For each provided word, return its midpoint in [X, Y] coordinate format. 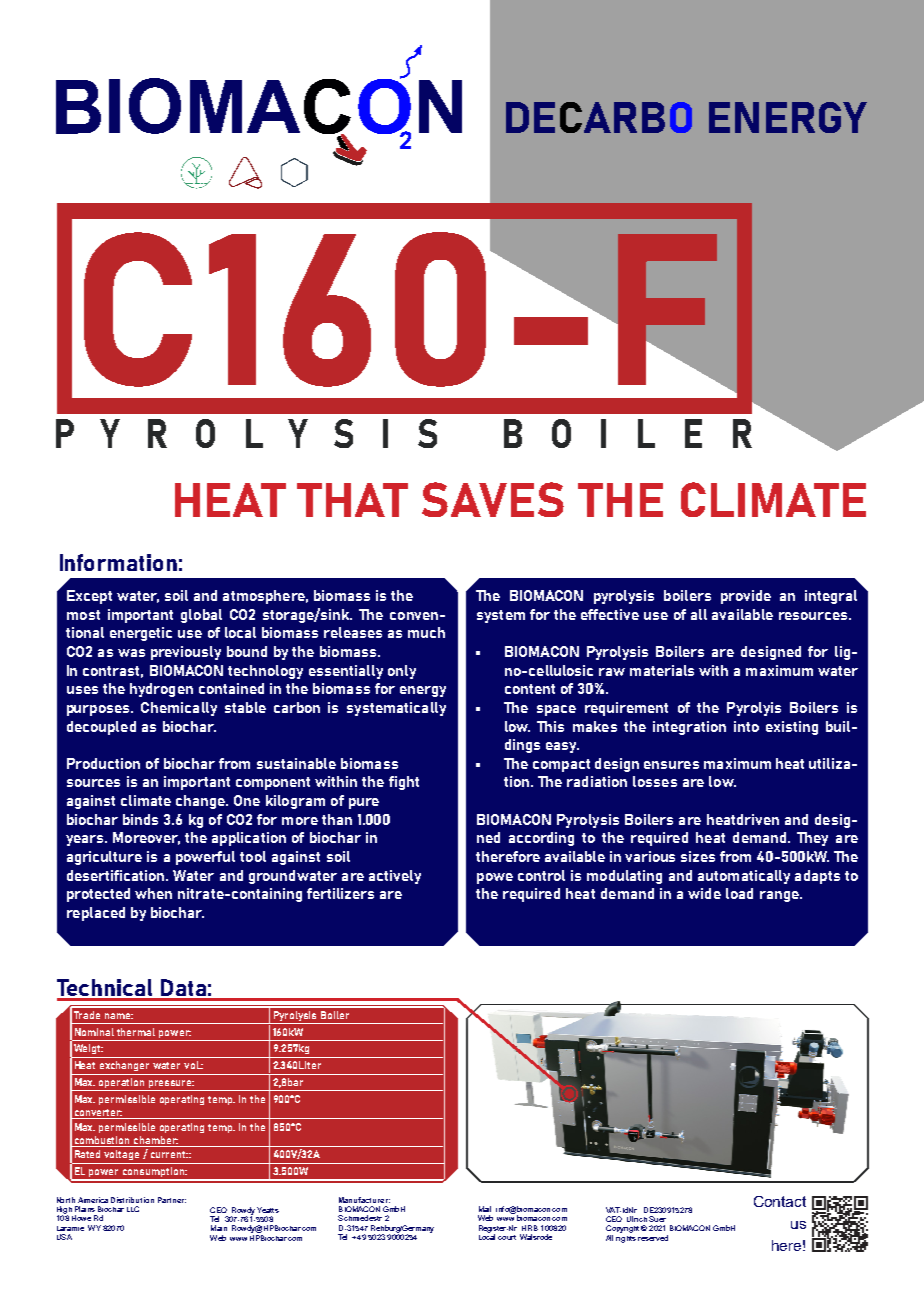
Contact [780, 1201]
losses [655, 781]
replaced [96, 914]
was [131, 653]
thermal [136, 1032]
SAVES [493, 499]
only [402, 672]
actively [395, 877]
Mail [485, 1209]
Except [89, 597]
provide [746, 597]
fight [404, 783]
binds [140, 819]
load [739, 893]
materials [662, 670]
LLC [133, 1209]
